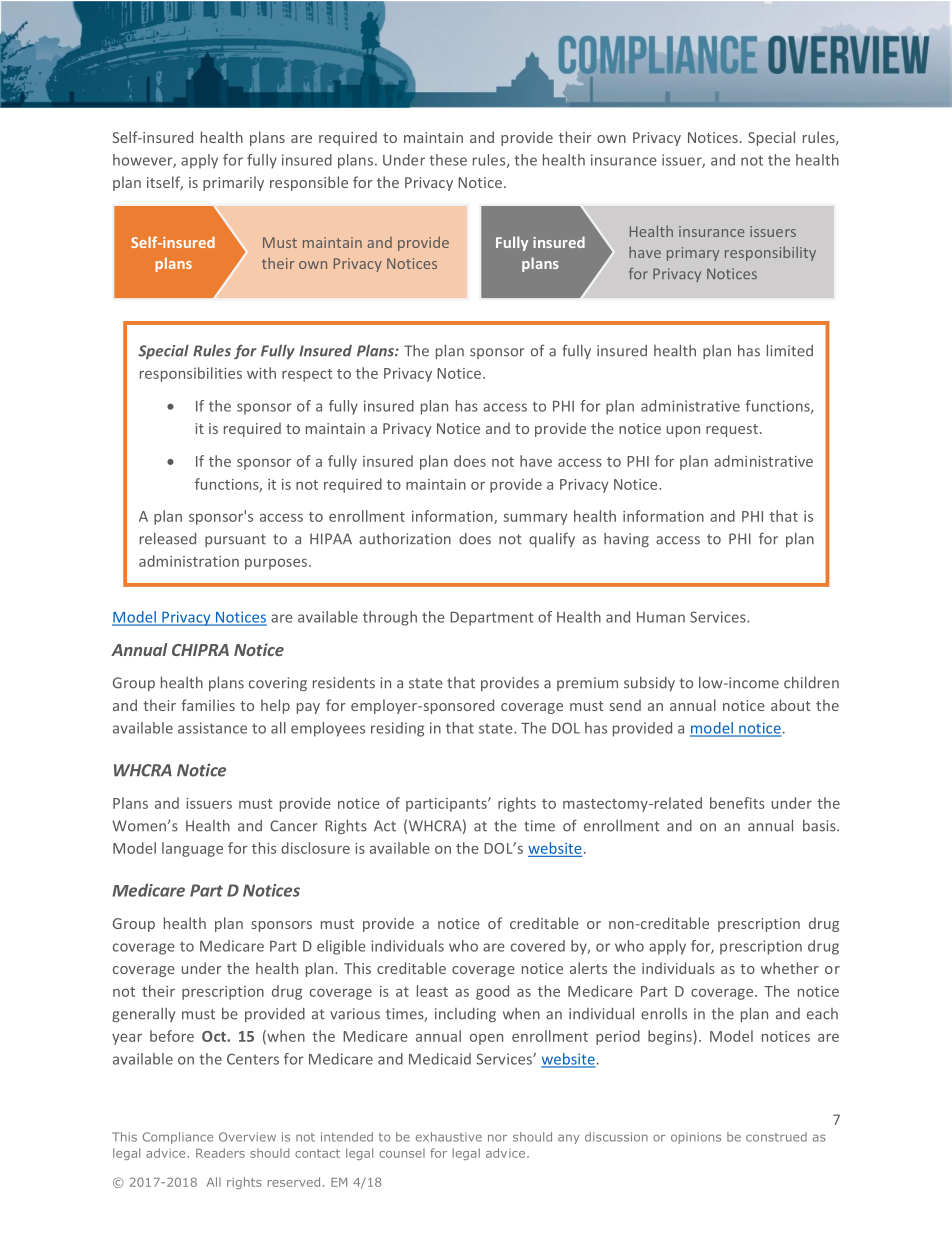  I want to click on nor, so click(497, 1138).
